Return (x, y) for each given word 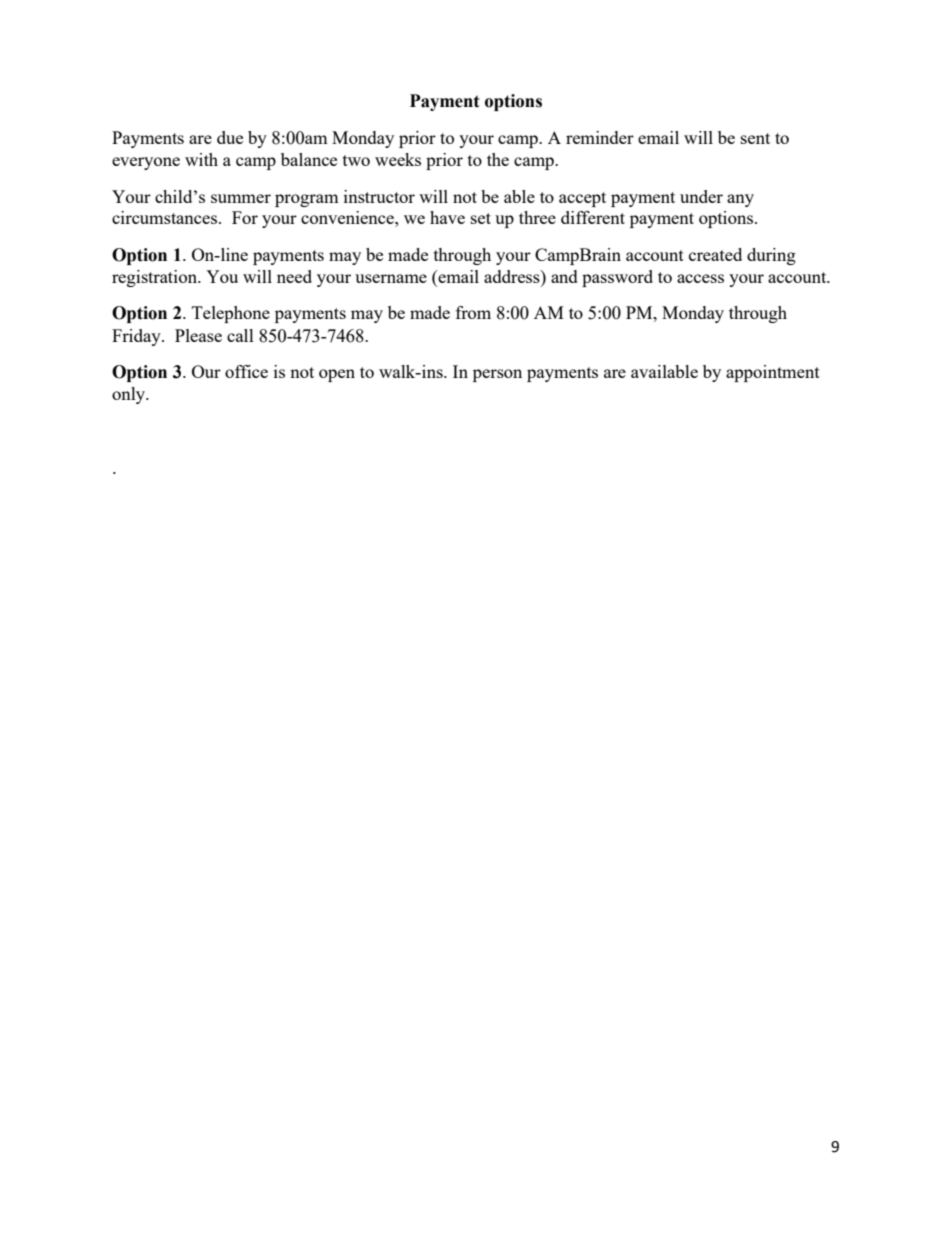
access (700, 278)
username (391, 278)
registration (155, 278)
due (230, 137)
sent (755, 138)
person (497, 375)
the (498, 159)
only (130, 395)
